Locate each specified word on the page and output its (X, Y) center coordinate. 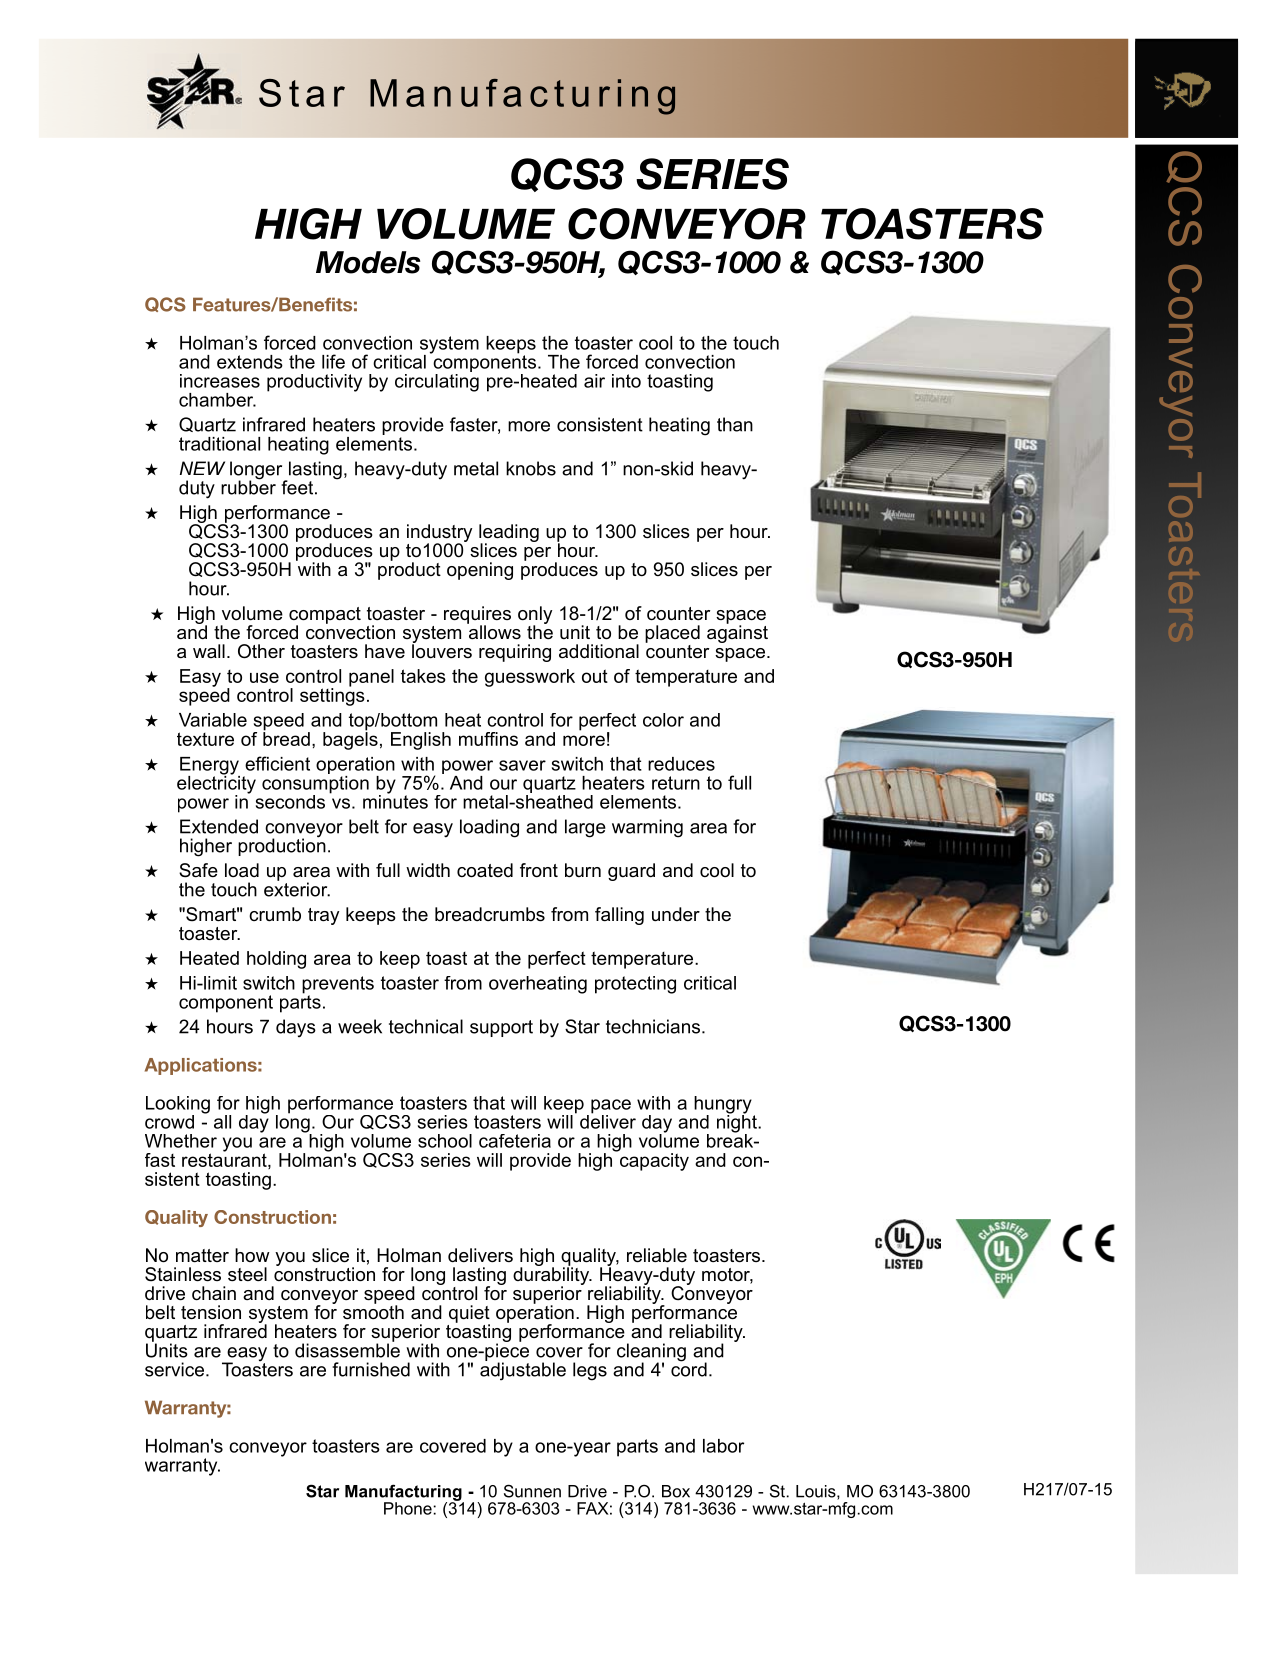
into (626, 381)
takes (423, 676)
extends (250, 362)
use (264, 677)
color (663, 720)
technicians (653, 1026)
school (445, 1141)
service (176, 1369)
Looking (178, 1106)
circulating (437, 381)
